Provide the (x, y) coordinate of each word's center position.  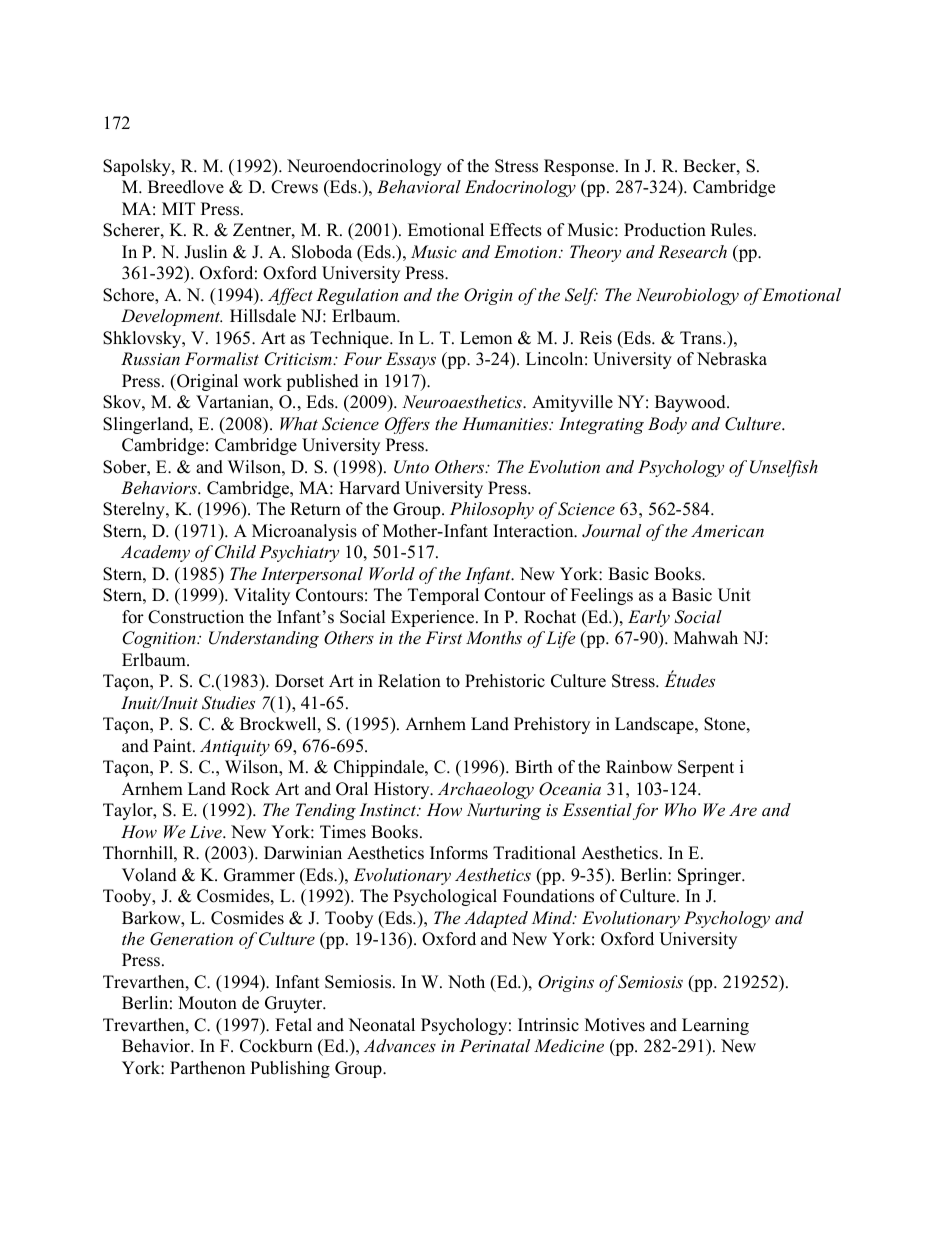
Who (680, 809)
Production (665, 230)
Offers (407, 425)
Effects (516, 230)
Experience (434, 618)
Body (667, 425)
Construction (196, 617)
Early (649, 618)
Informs (459, 853)
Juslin (205, 252)
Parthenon (207, 1068)
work (262, 381)
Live (207, 831)
